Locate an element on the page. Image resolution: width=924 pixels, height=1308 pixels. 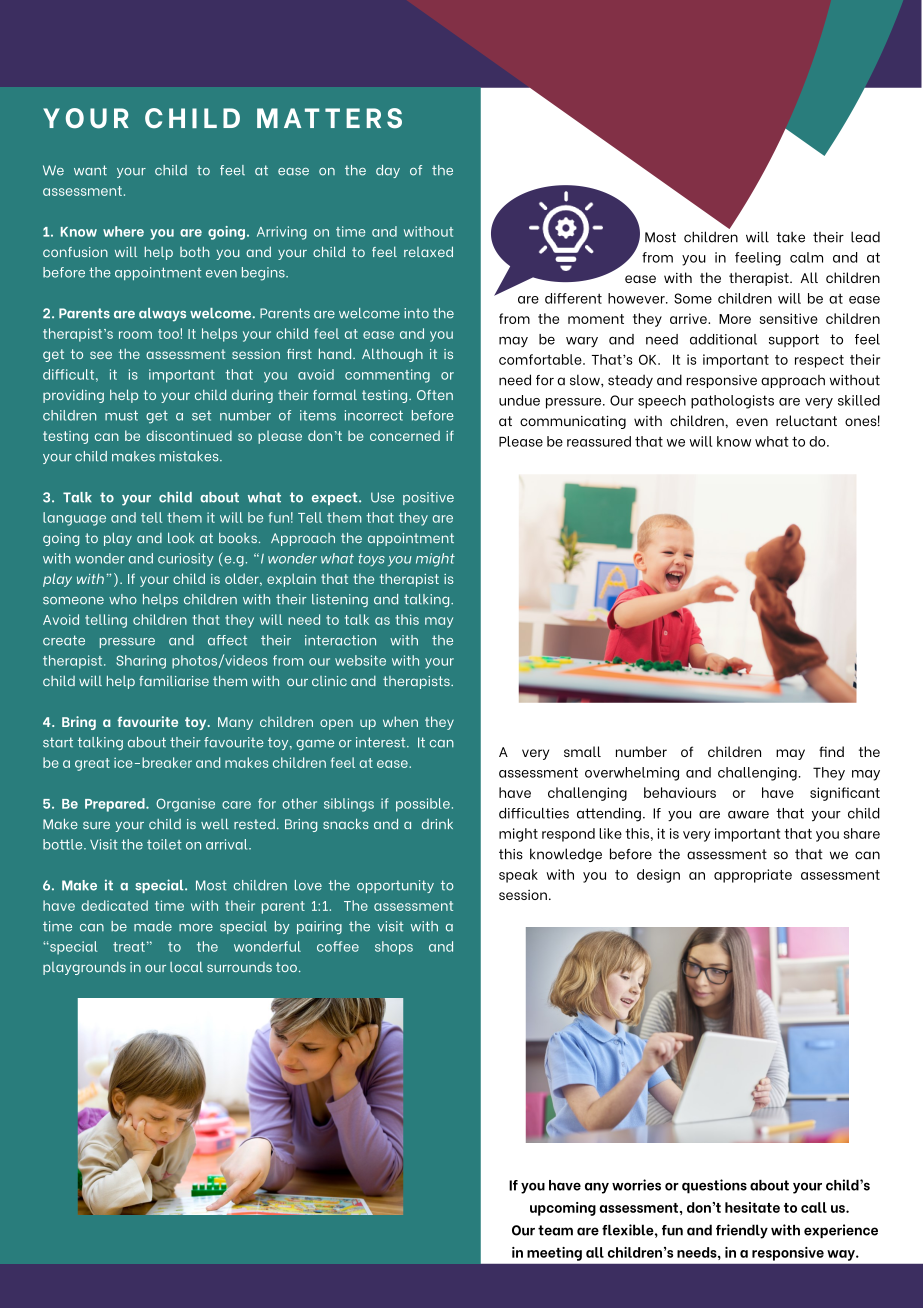
team is located at coordinates (555, 1230).
